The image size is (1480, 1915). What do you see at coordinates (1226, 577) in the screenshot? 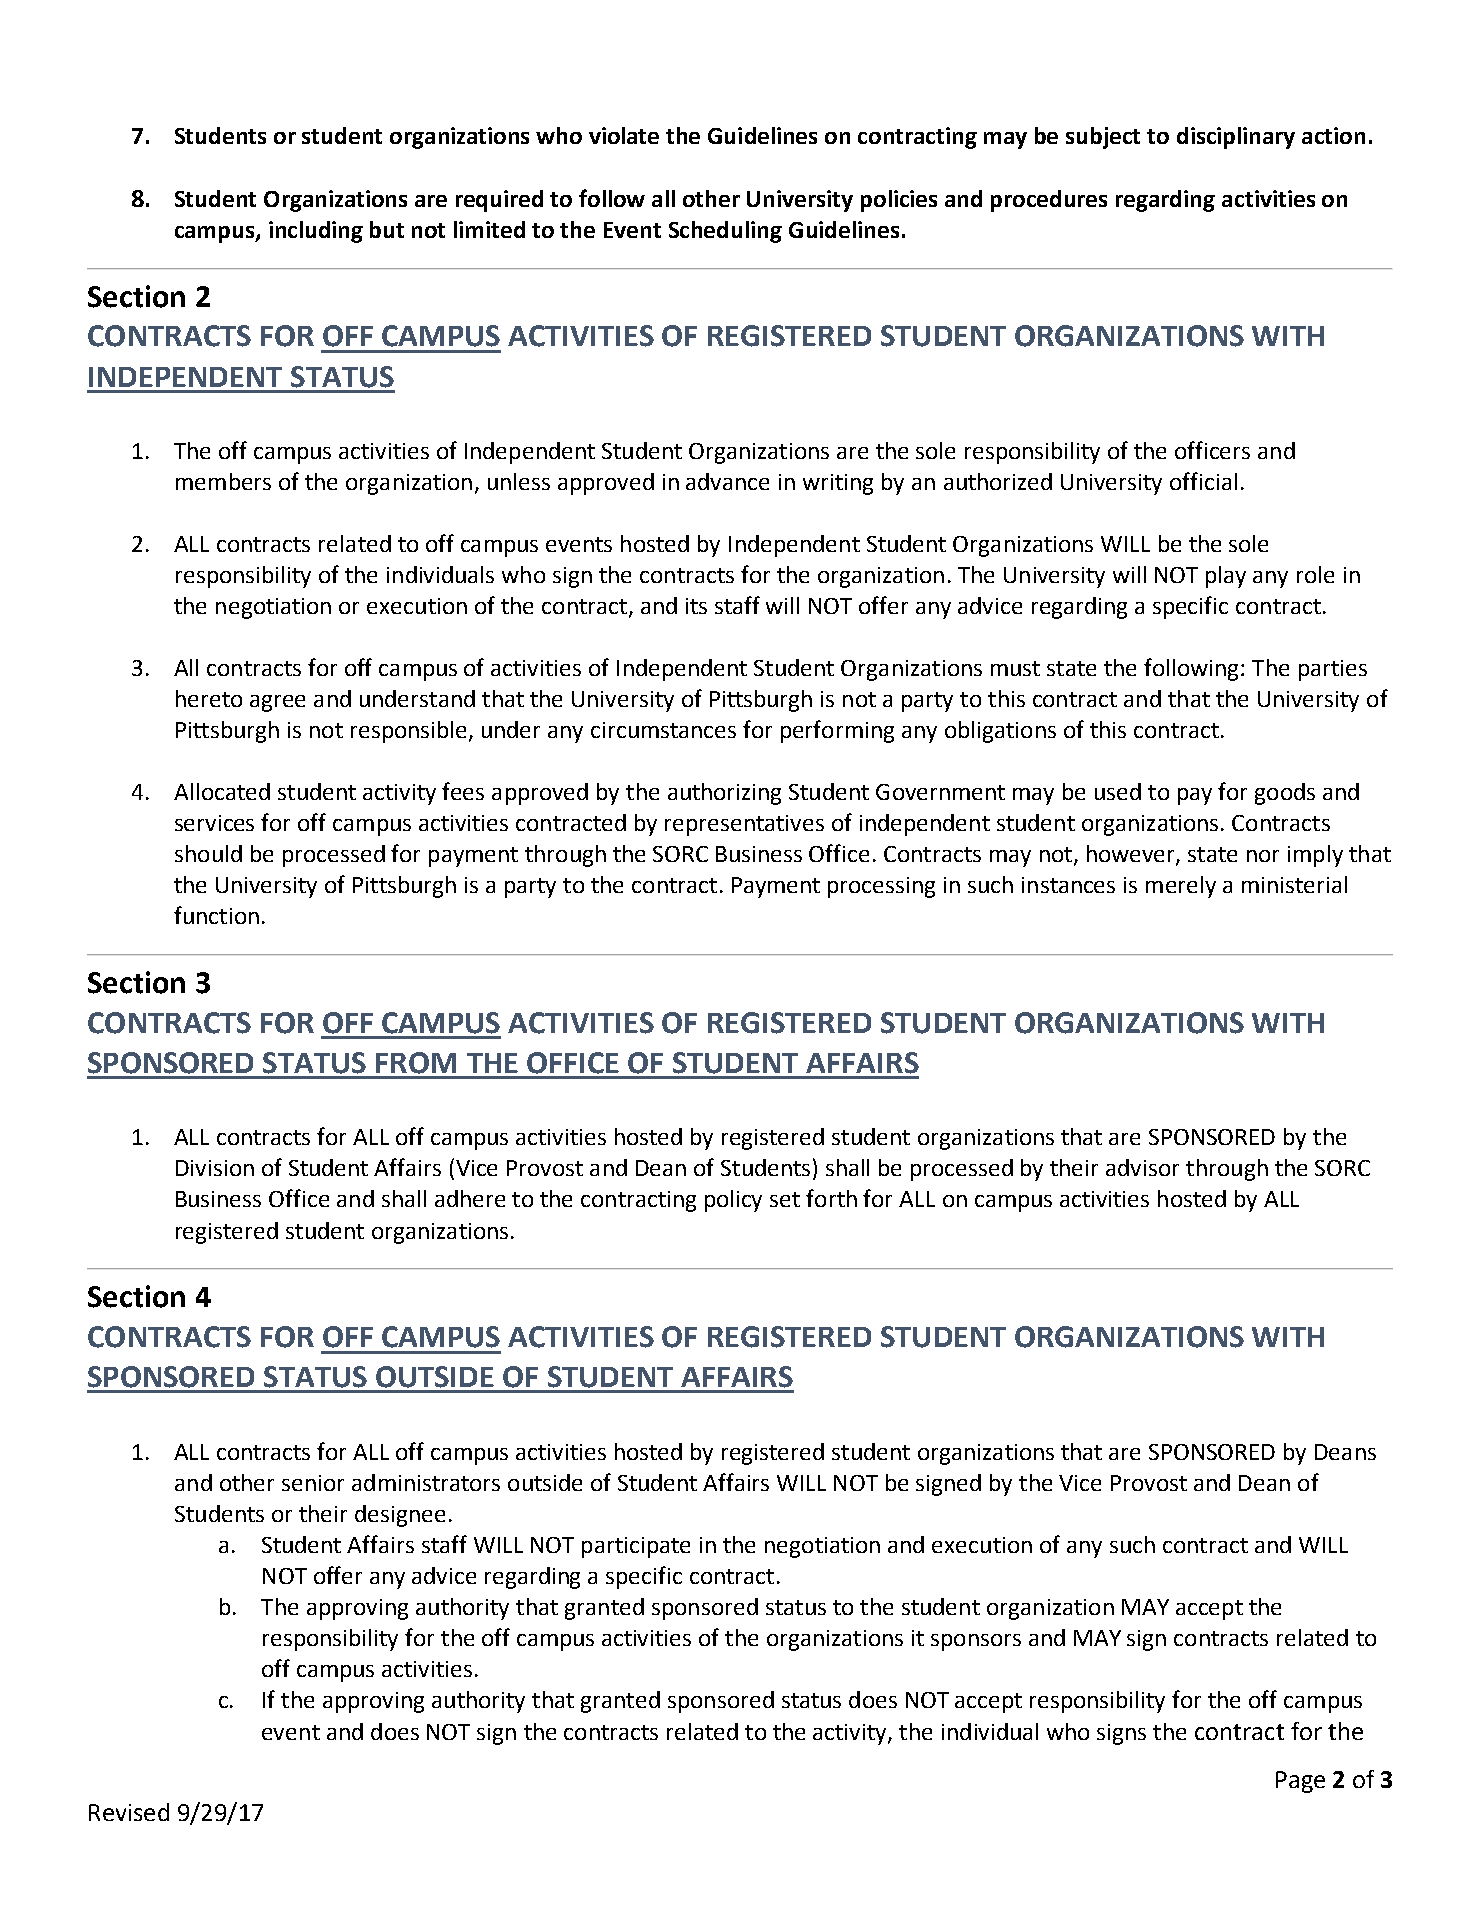
I see `play` at bounding box center [1226, 577].
